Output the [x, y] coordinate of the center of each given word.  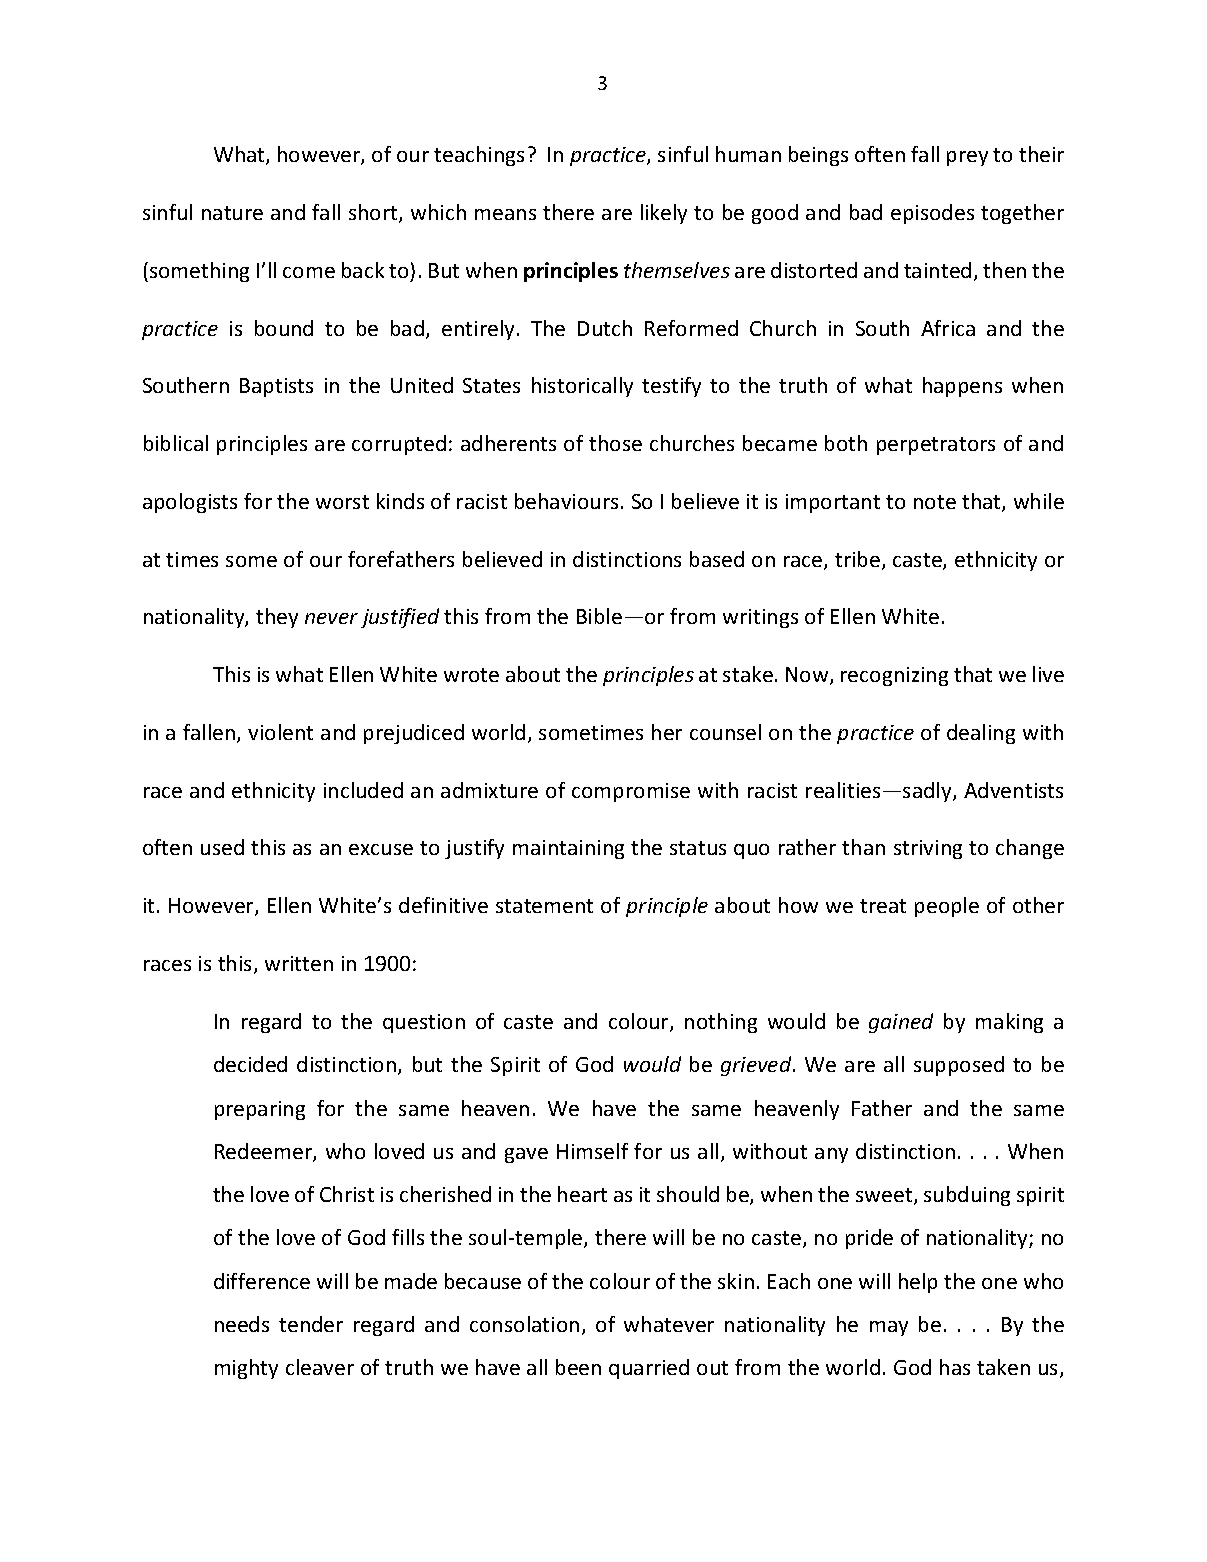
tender [311, 1324]
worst [342, 502]
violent [280, 732]
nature [232, 213]
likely [664, 214]
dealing [981, 734]
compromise [631, 792]
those [615, 443]
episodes [932, 214]
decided [250, 1064]
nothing [721, 1023]
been [578, 1367]
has [955, 1367]
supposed [959, 1066]
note [935, 502]
